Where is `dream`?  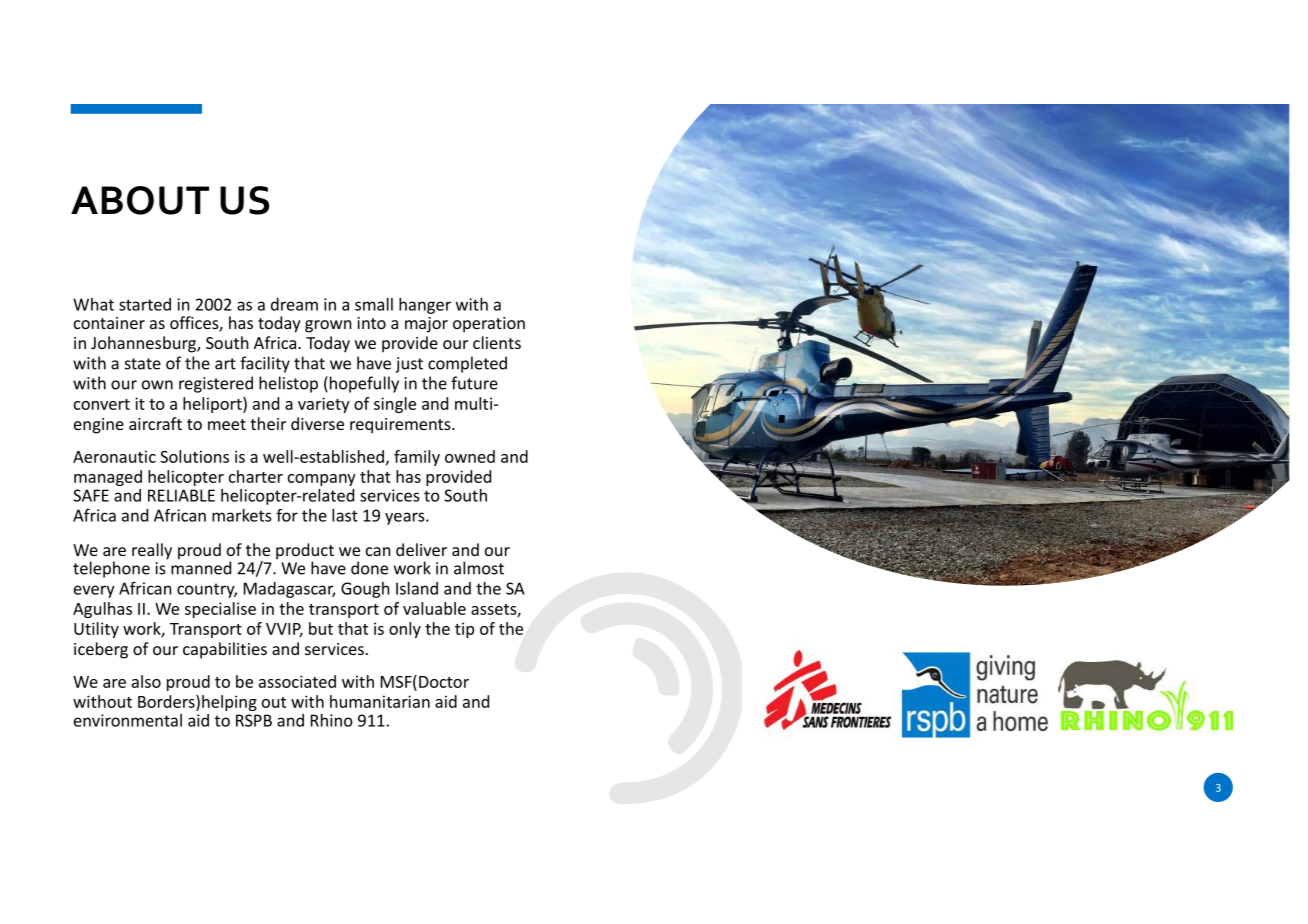
dream is located at coordinates (294, 304).
